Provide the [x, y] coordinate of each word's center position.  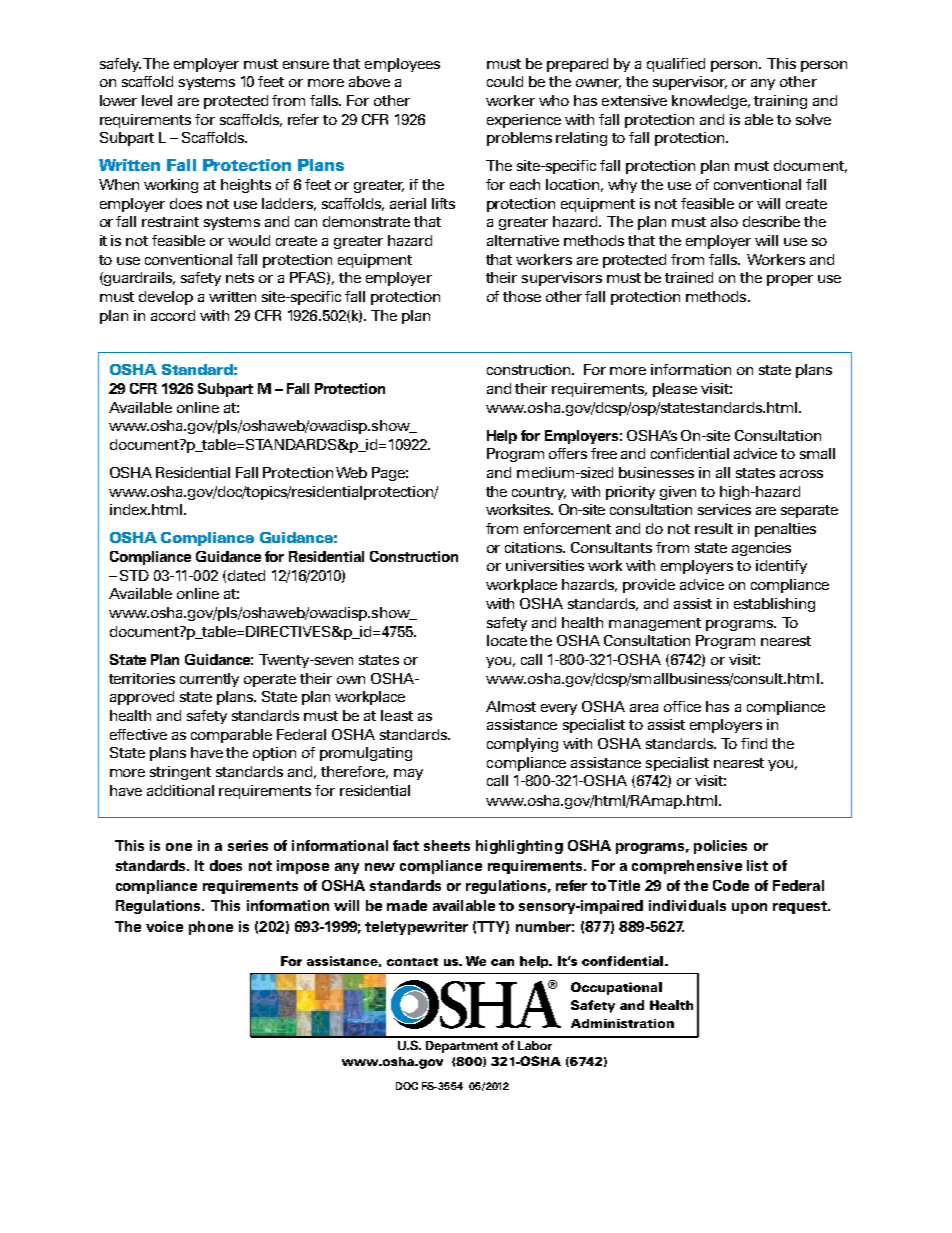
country [539, 493]
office [682, 706]
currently [209, 680]
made [407, 905]
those [522, 296]
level [157, 100]
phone [211, 928]
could [505, 81]
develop [166, 298]
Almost [511, 706]
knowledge [711, 102]
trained [689, 277]
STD [134, 575]
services [724, 509]
